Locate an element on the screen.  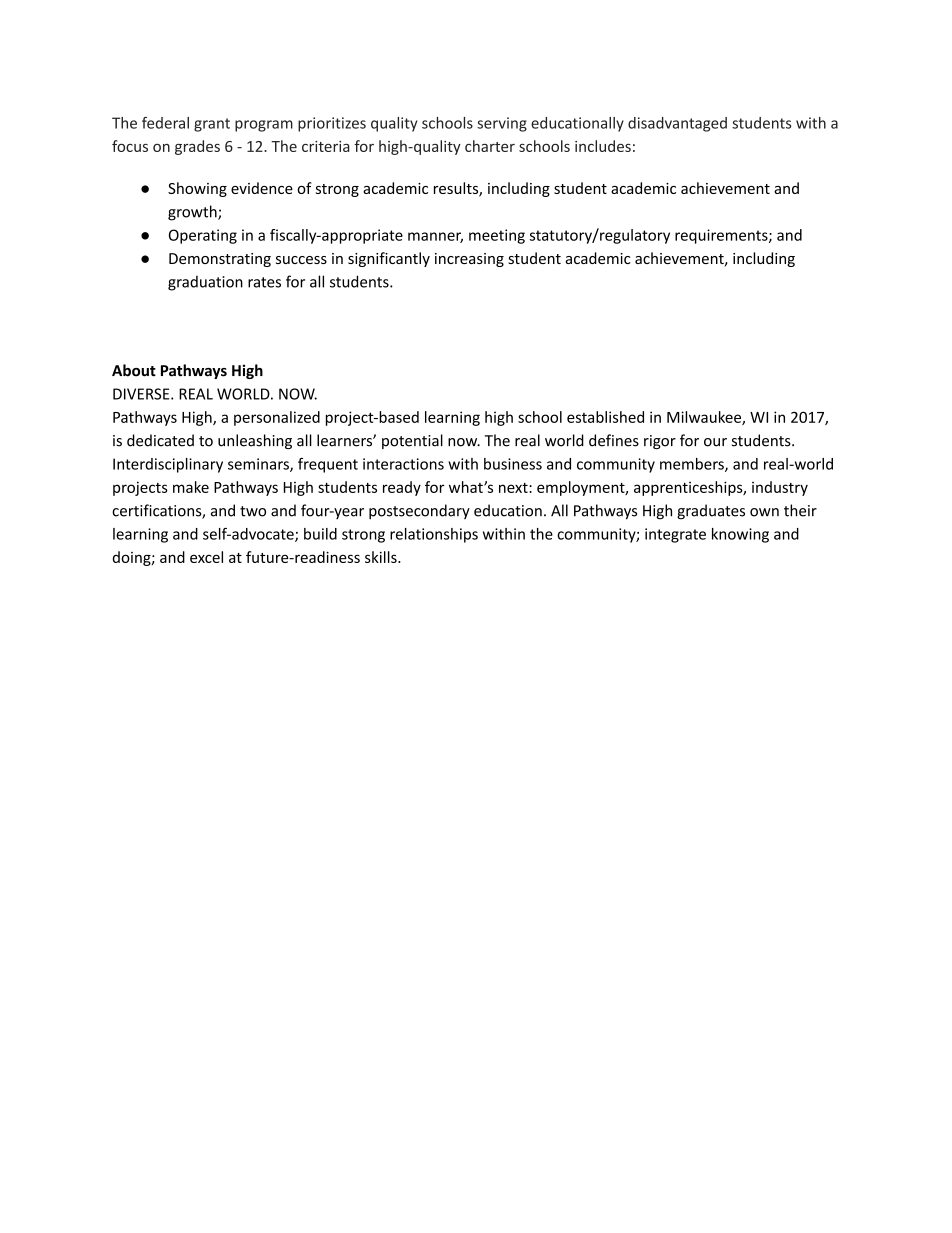
grant is located at coordinates (212, 125).
